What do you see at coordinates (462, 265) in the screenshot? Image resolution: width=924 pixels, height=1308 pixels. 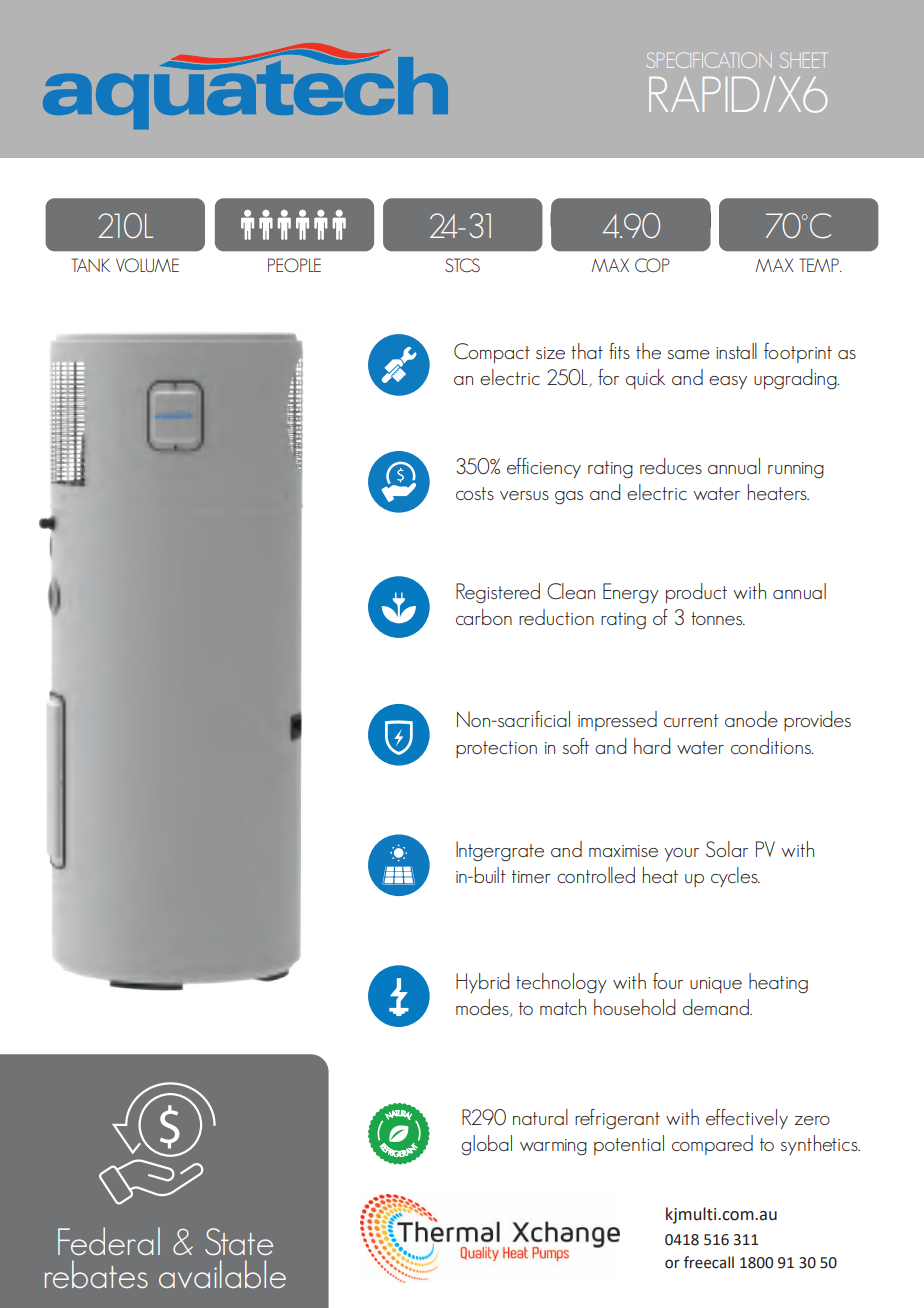 I see `STCS` at bounding box center [462, 265].
